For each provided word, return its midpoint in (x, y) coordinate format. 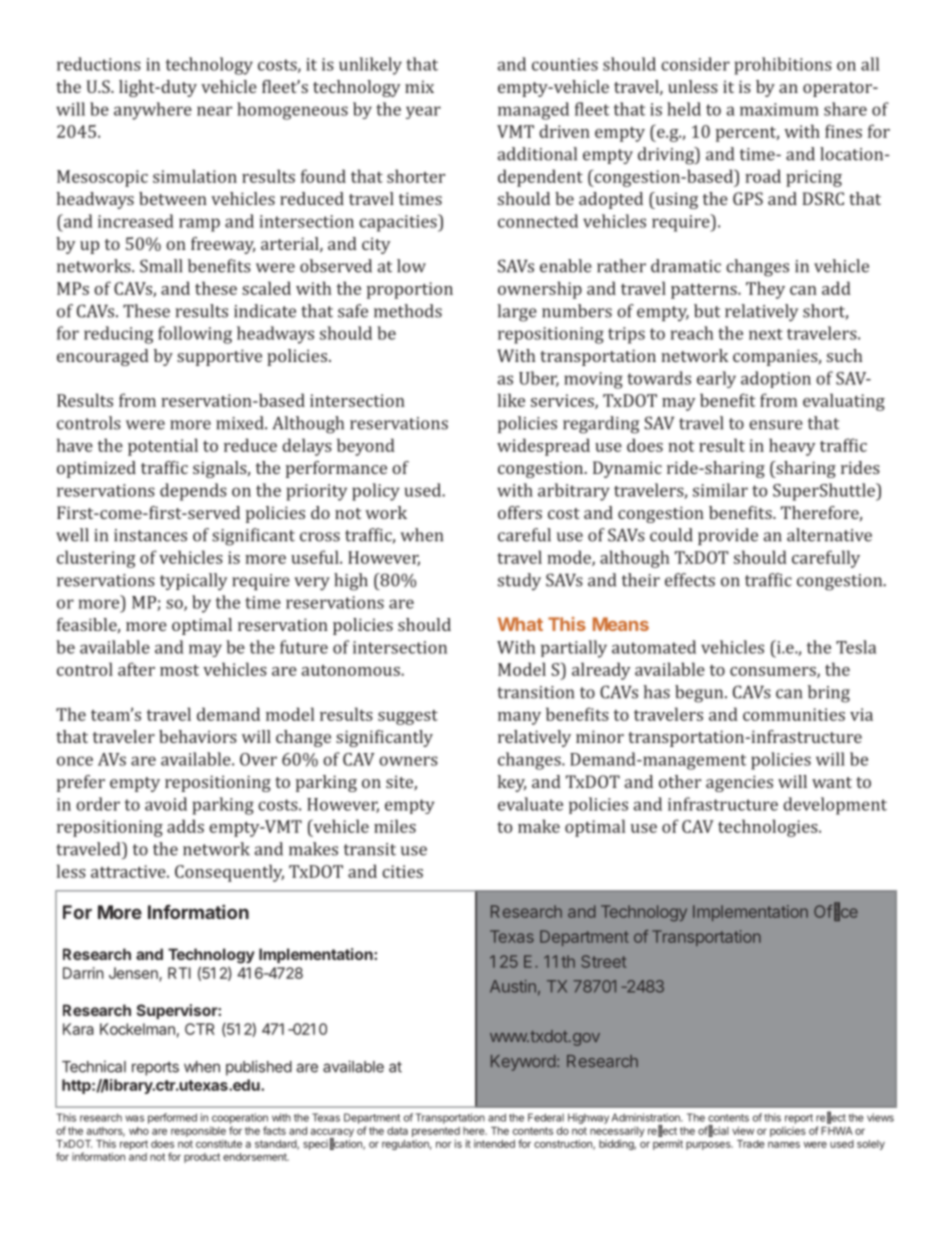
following (195, 335)
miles (395, 826)
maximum (779, 109)
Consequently (229, 873)
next (766, 334)
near (214, 111)
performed (172, 1118)
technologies (769, 828)
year (423, 112)
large (517, 313)
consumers (774, 672)
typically (193, 582)
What (520, 624)
